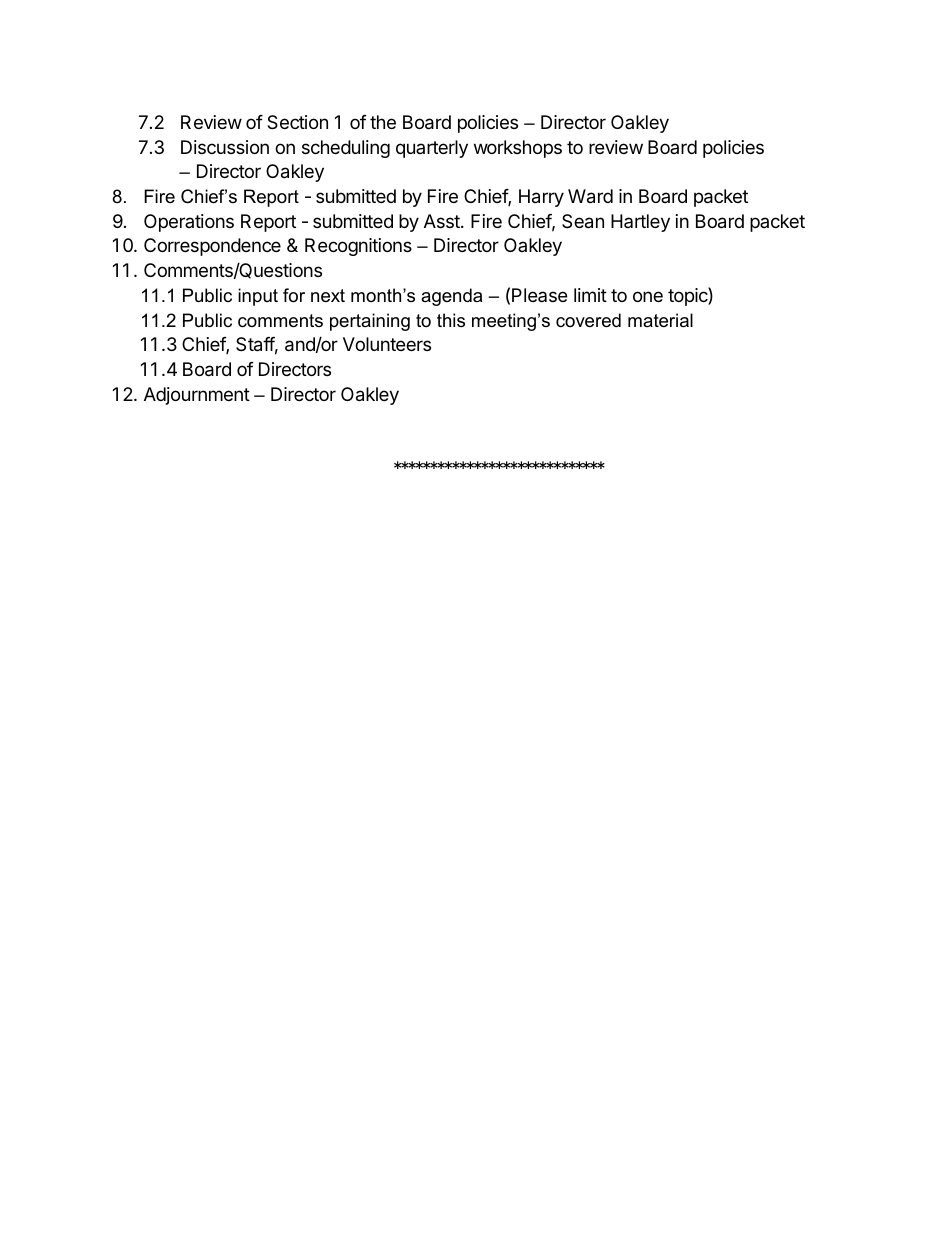  I want to click on Asst, so click(443, 221).
